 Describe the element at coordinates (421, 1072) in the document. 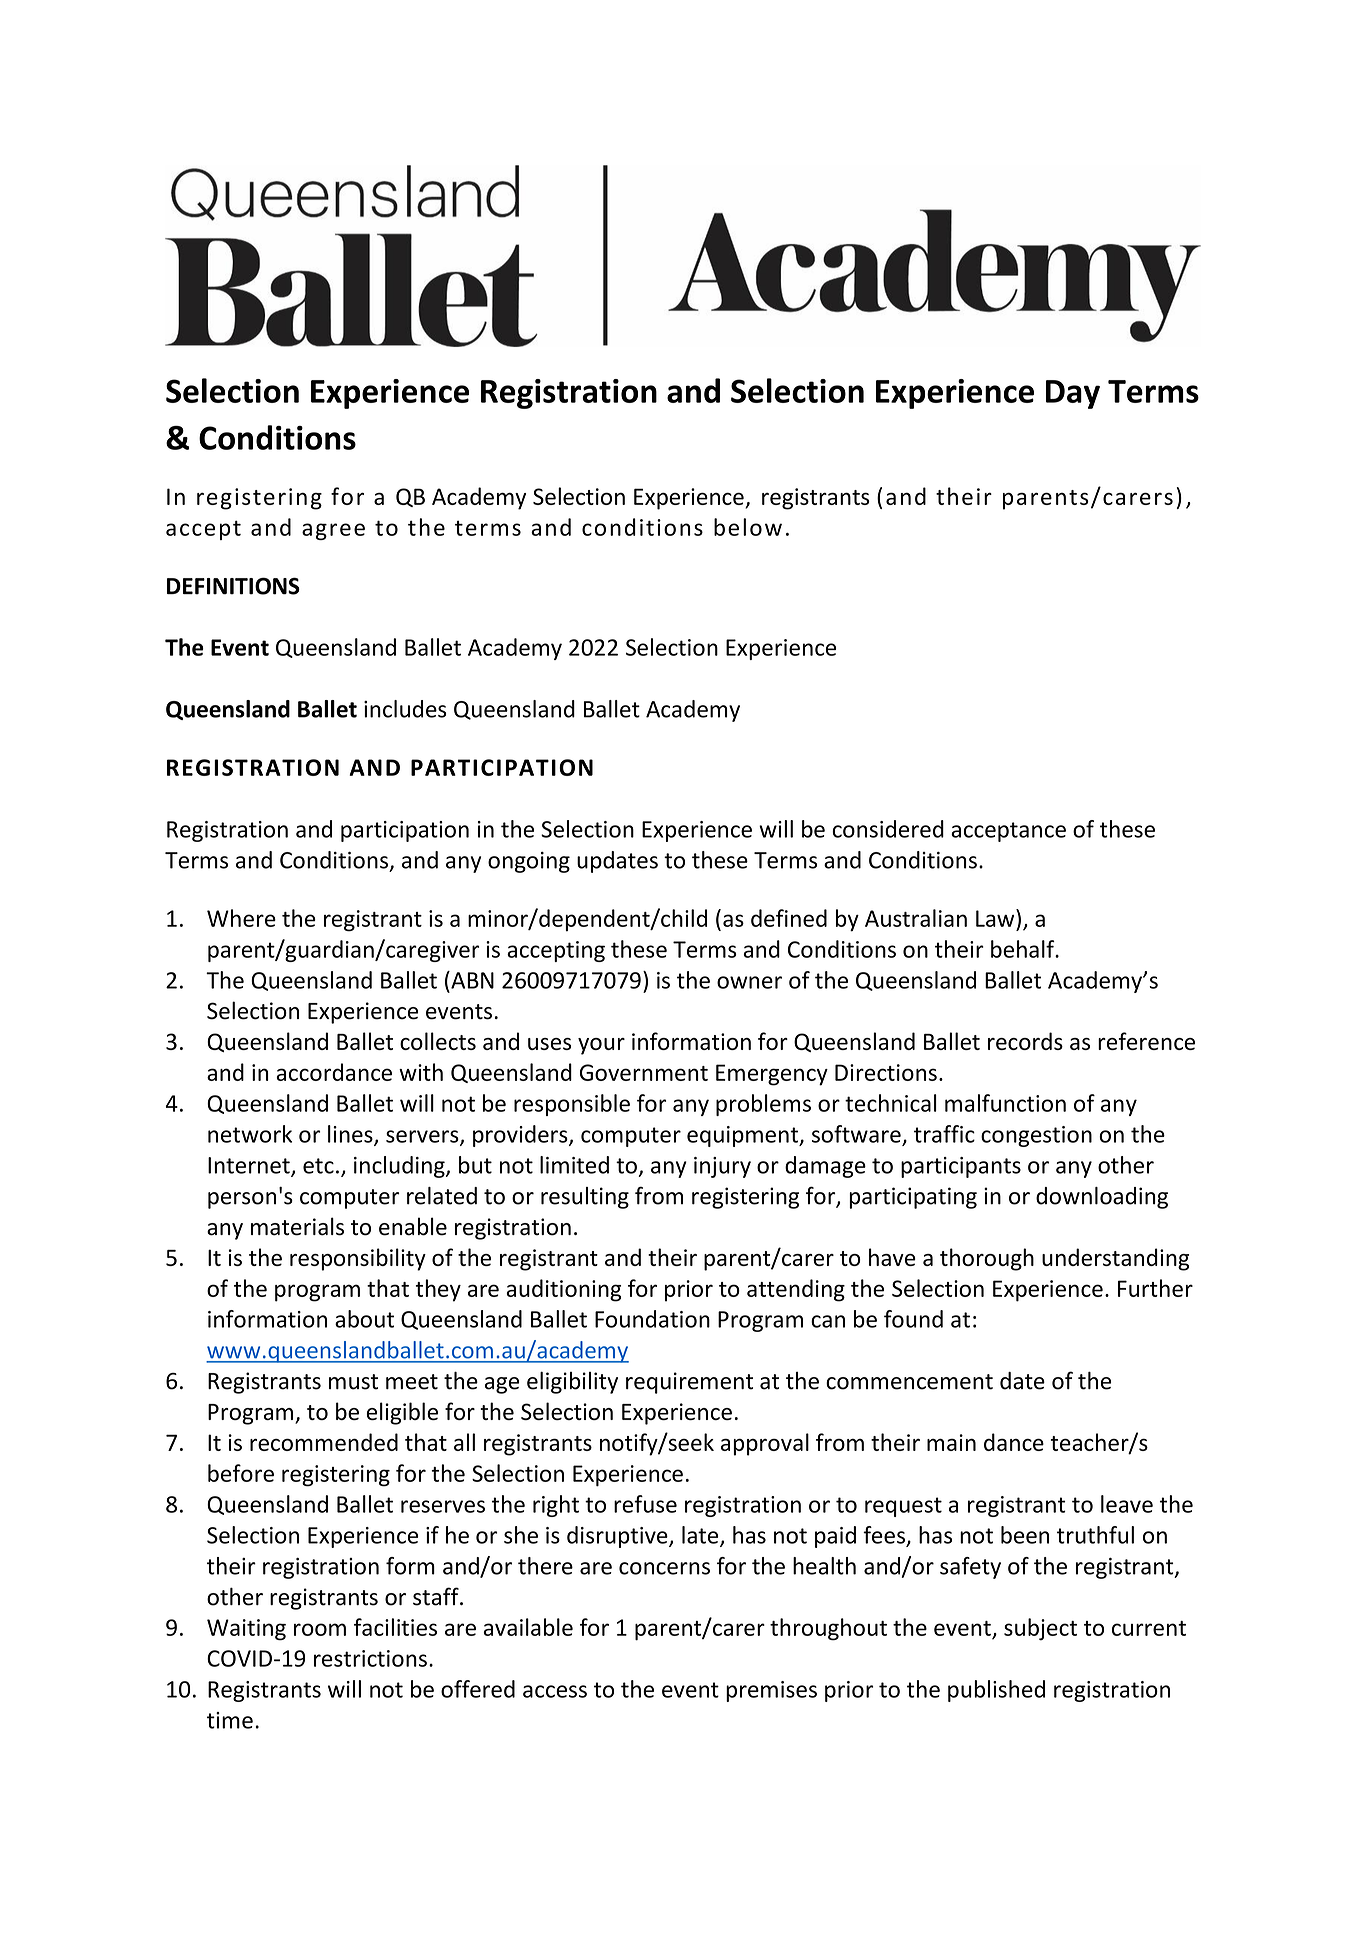

I see `with` at that location.
